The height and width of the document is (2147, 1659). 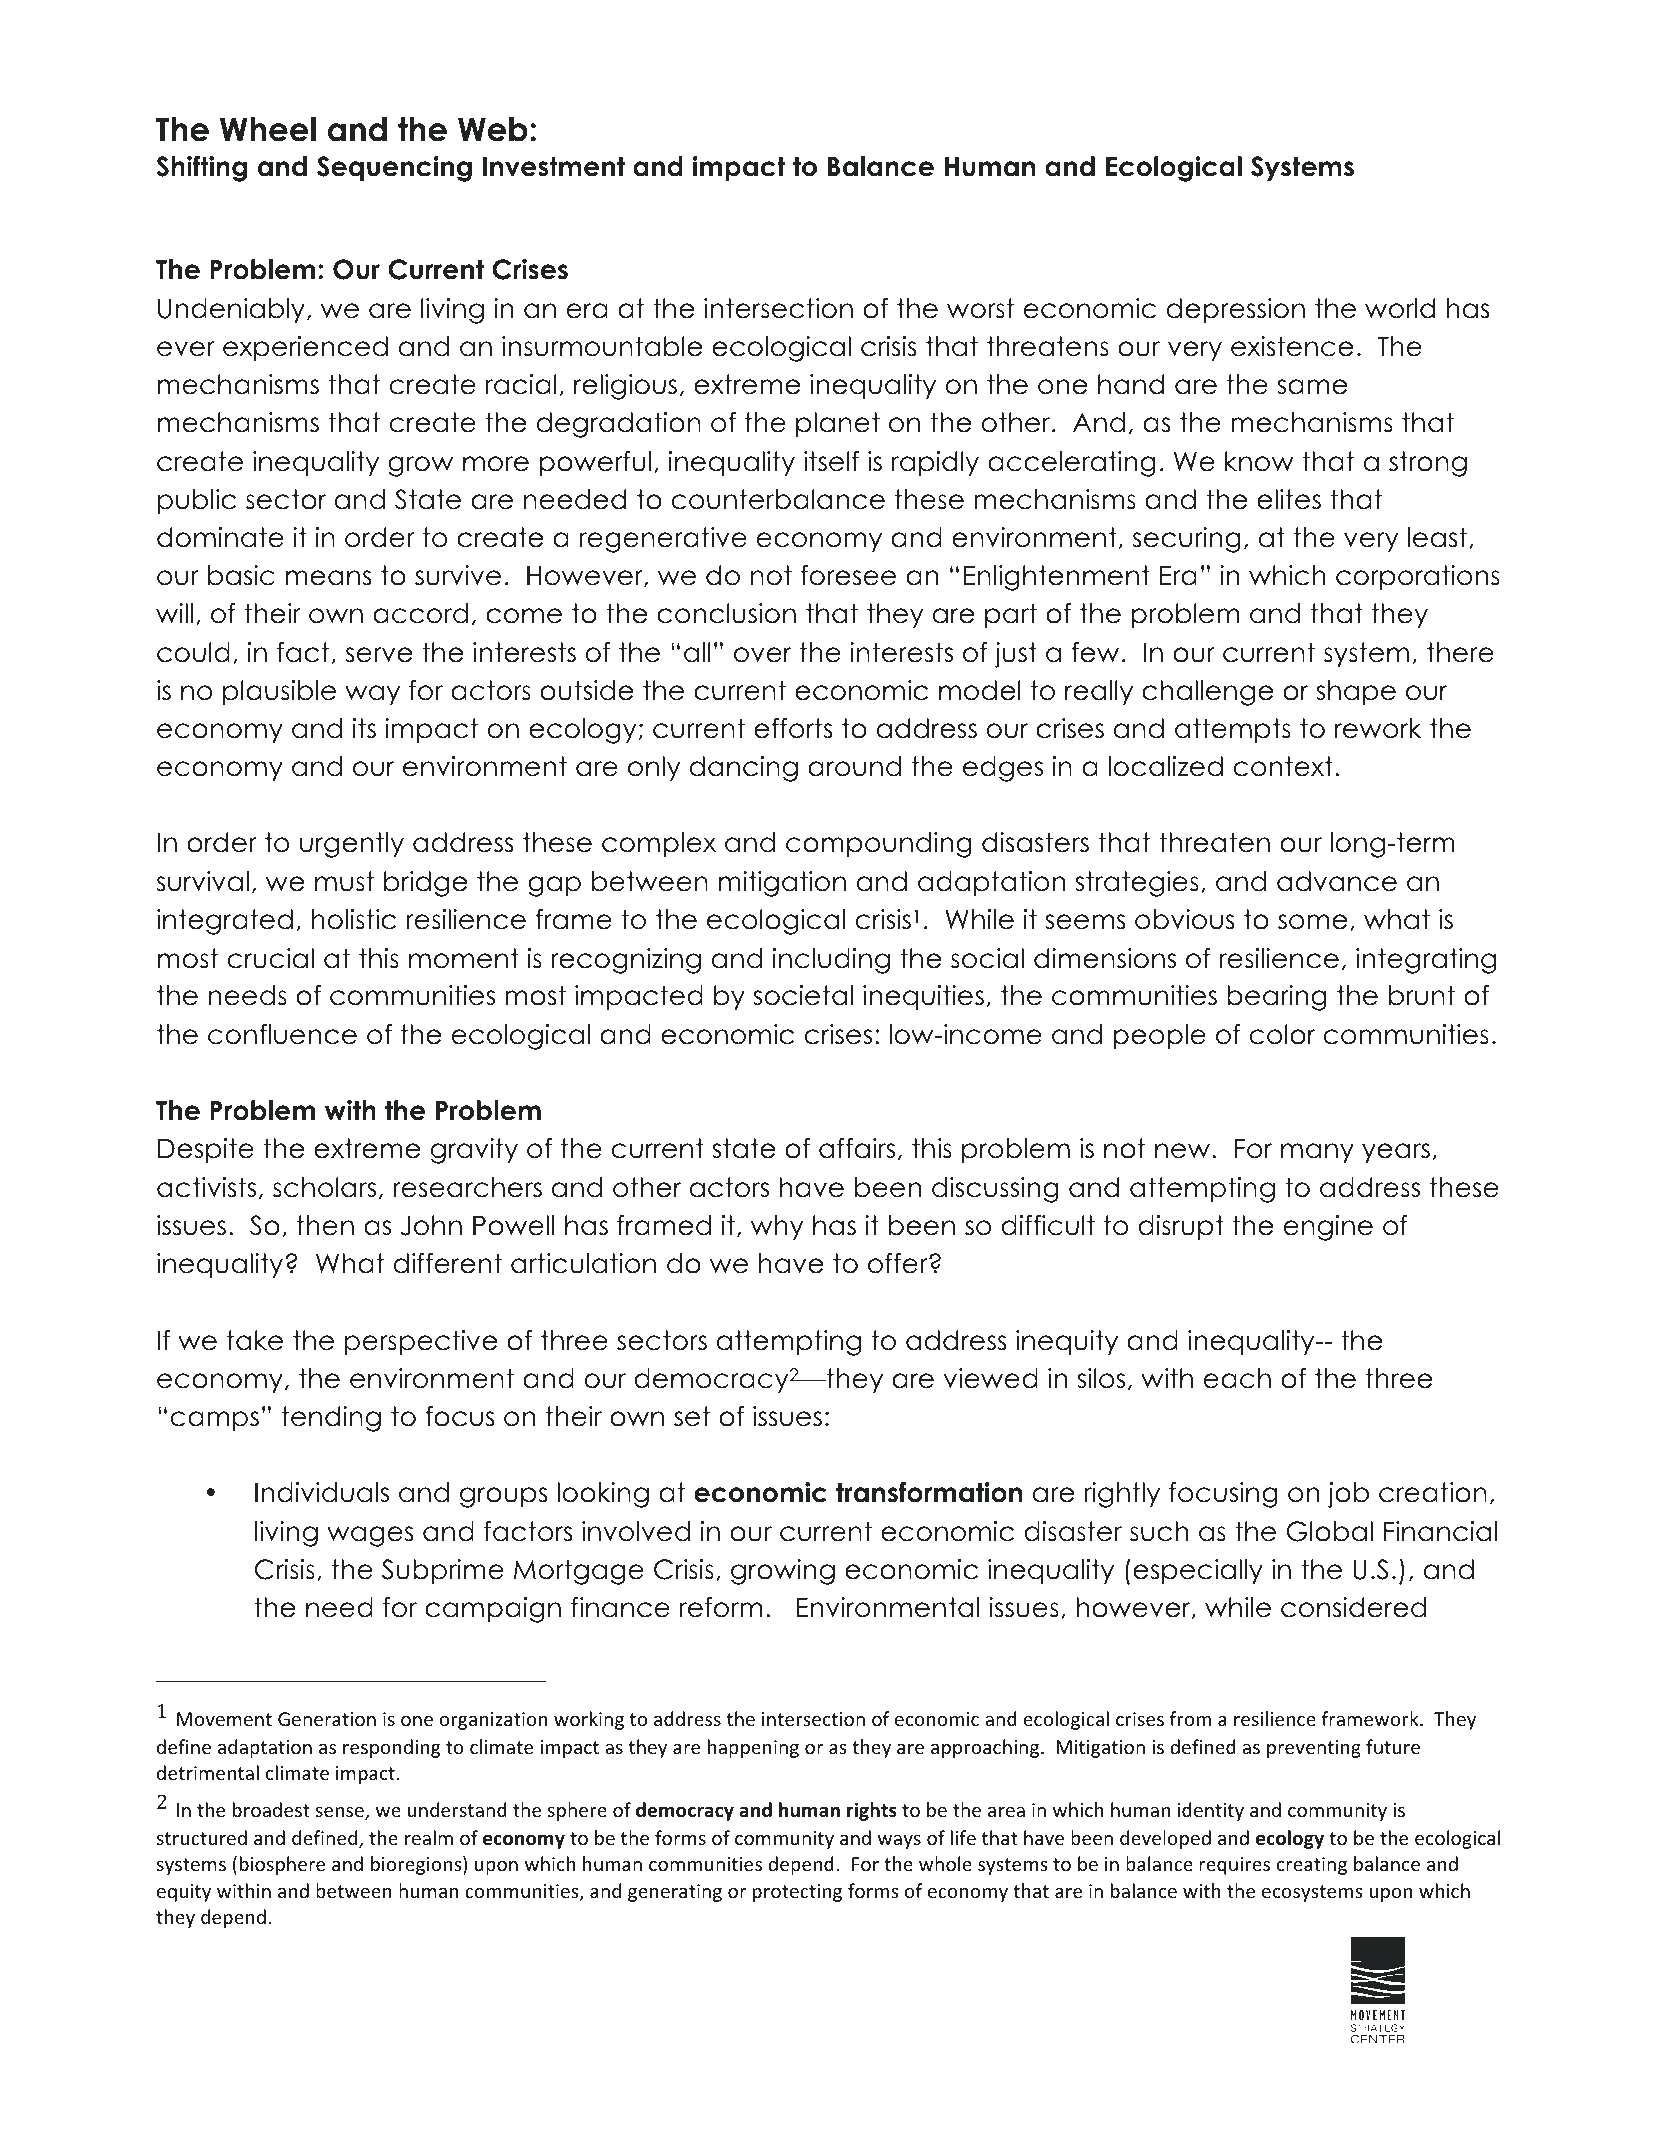 I want to click on wages, so click(x=370, y=1536).
